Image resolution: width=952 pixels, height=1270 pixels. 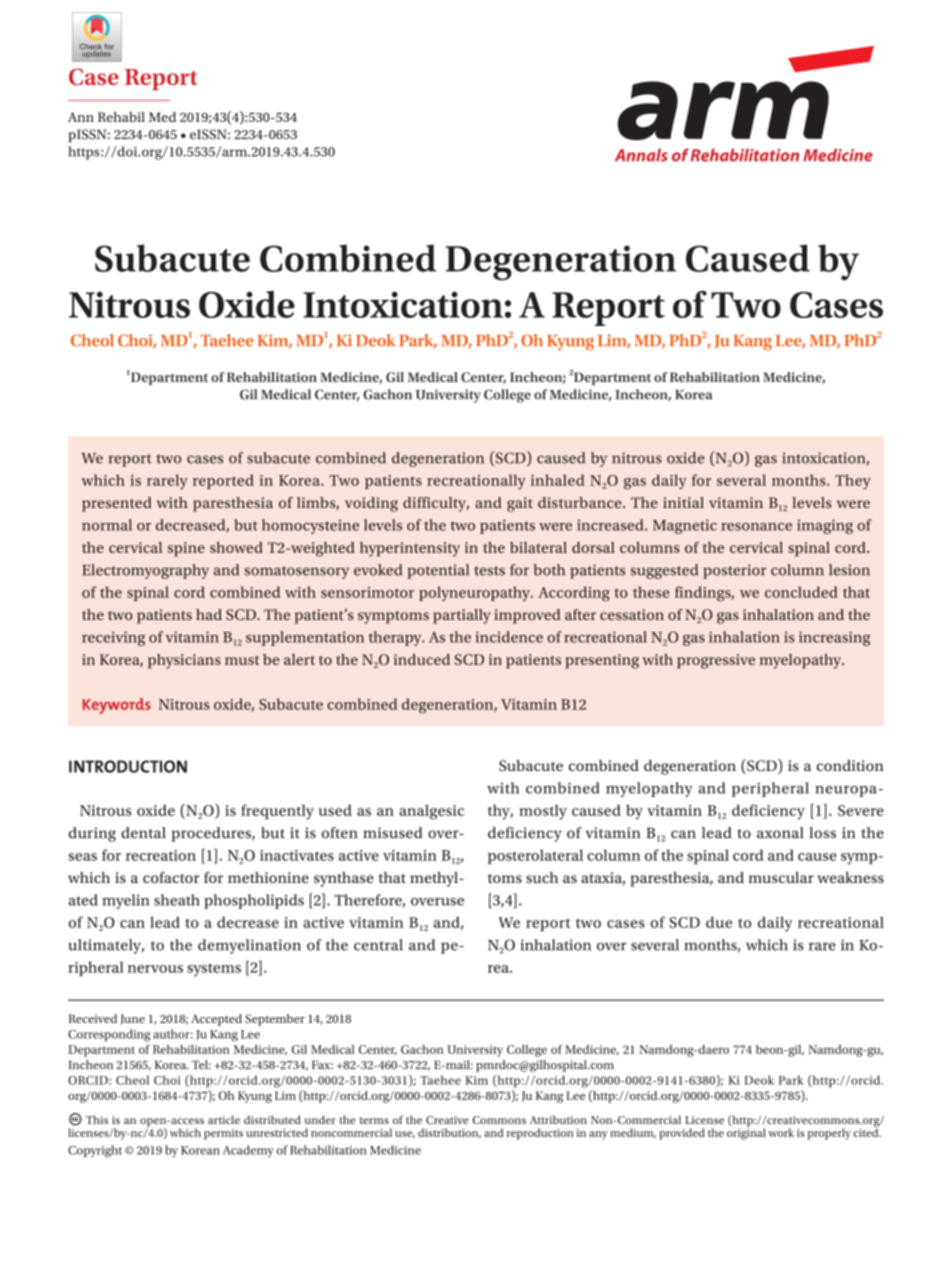 What do you see at coordinates (834, 638) in the screenshot?
I see `increasing` at bounding box center [834, 638].
